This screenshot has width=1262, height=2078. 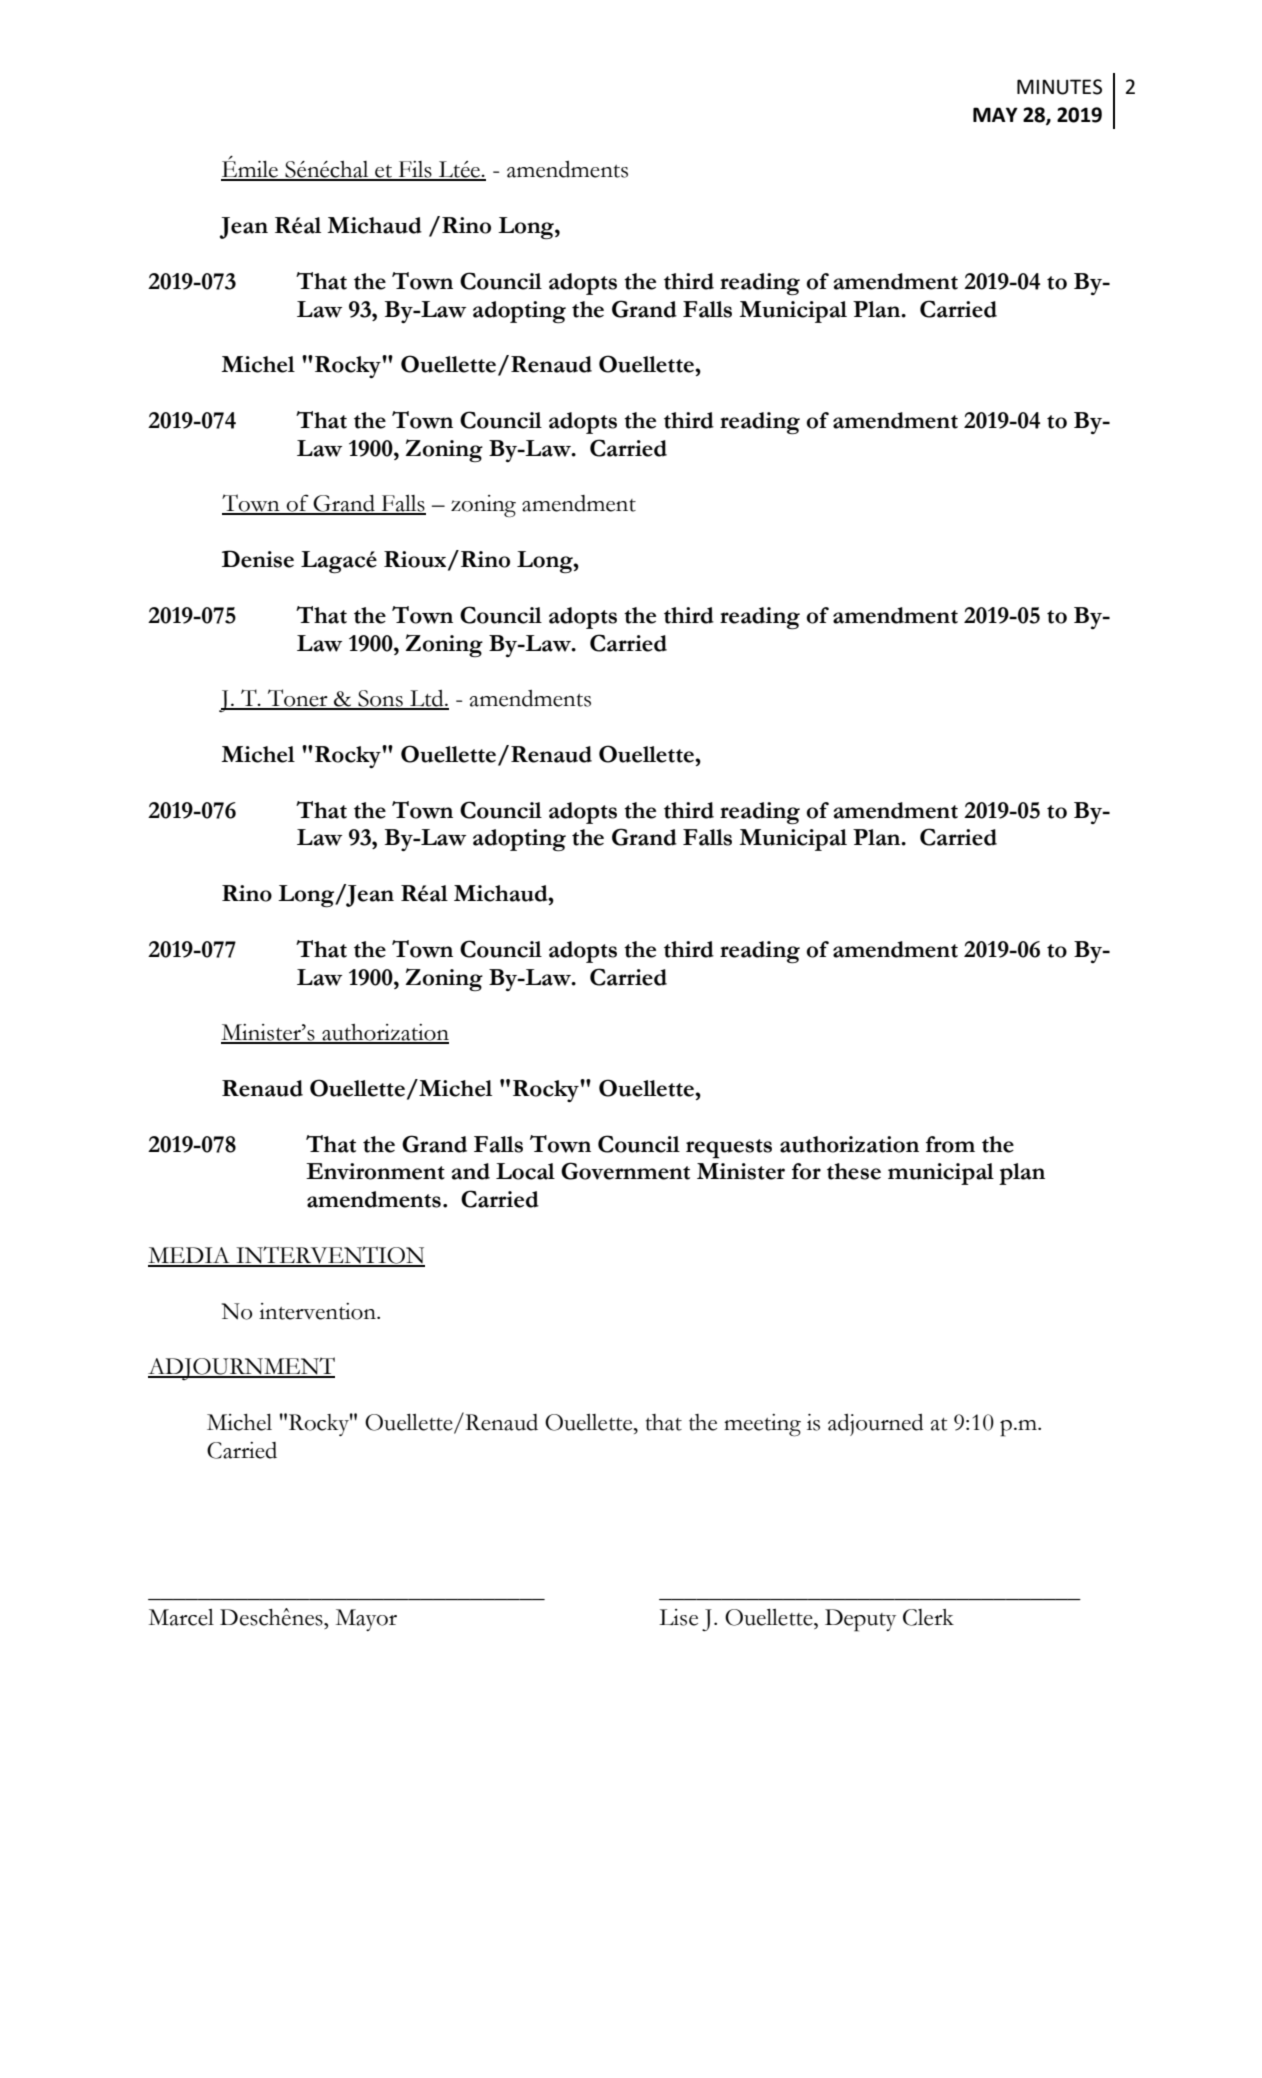 I want to click on Environment, so click(x=375, y=1171).
